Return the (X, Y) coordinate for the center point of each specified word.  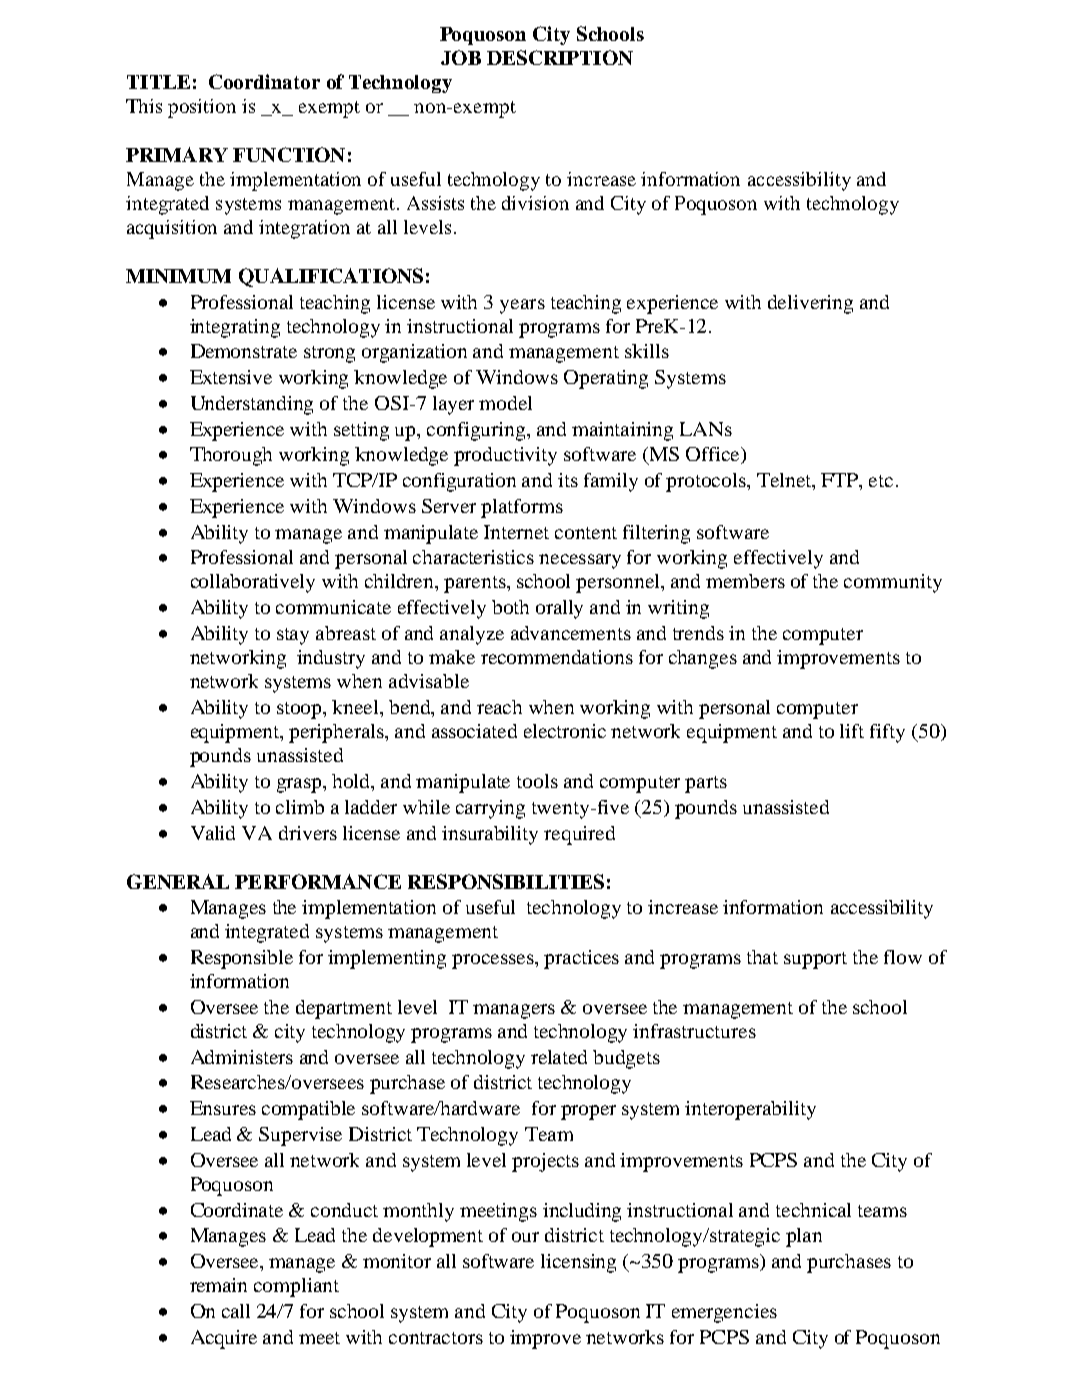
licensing (578, 1263)
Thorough (231, 456)
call (236, 1311)
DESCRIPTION (560, 57)
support (815, 960)
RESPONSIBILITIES (506, 881)
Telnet (785, 481)
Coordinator (264, 81)
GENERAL (178, 881)
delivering (810, 304)
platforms (522, 508)
